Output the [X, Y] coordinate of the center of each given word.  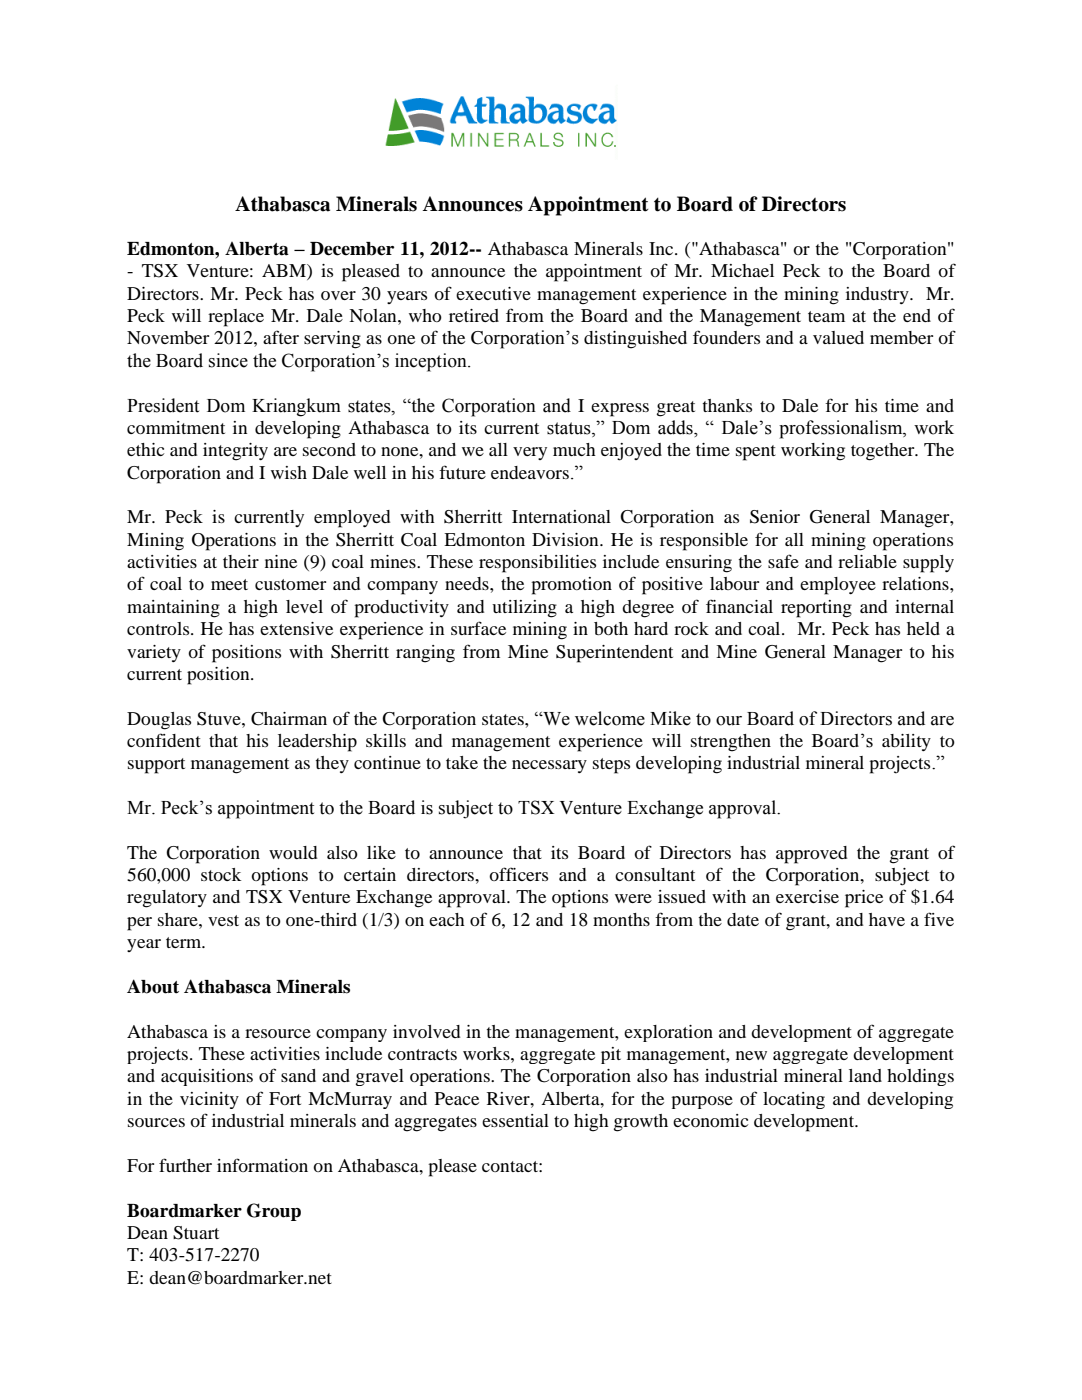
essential [515, 1120]
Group [274, 1212]
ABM [285, 272]
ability [906, 742]
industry [878, 295]
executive [493, 293]
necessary [549, 766]
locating [794, 1100]
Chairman [289, 719]
